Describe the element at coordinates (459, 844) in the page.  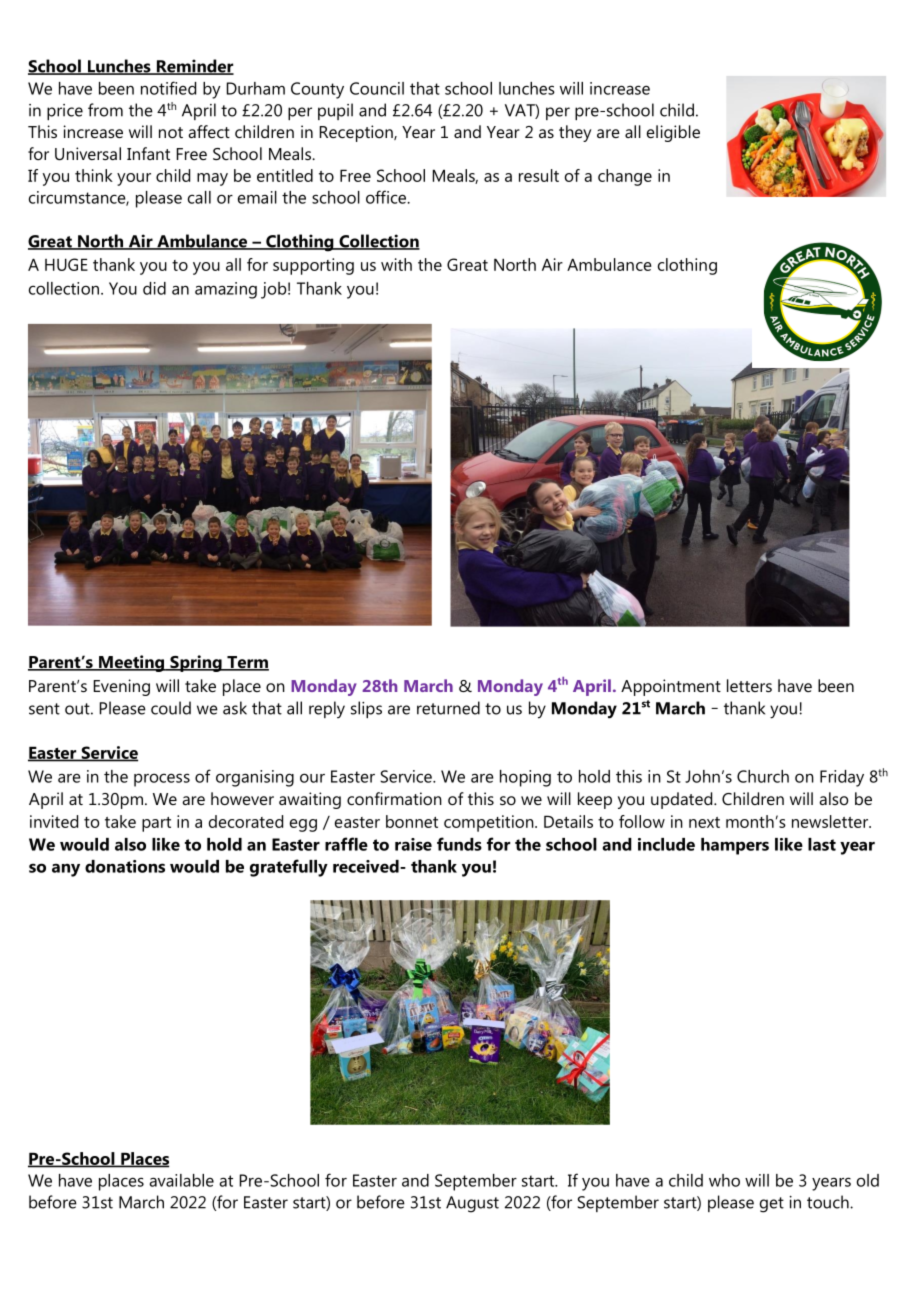
I see `funds` at that location.
